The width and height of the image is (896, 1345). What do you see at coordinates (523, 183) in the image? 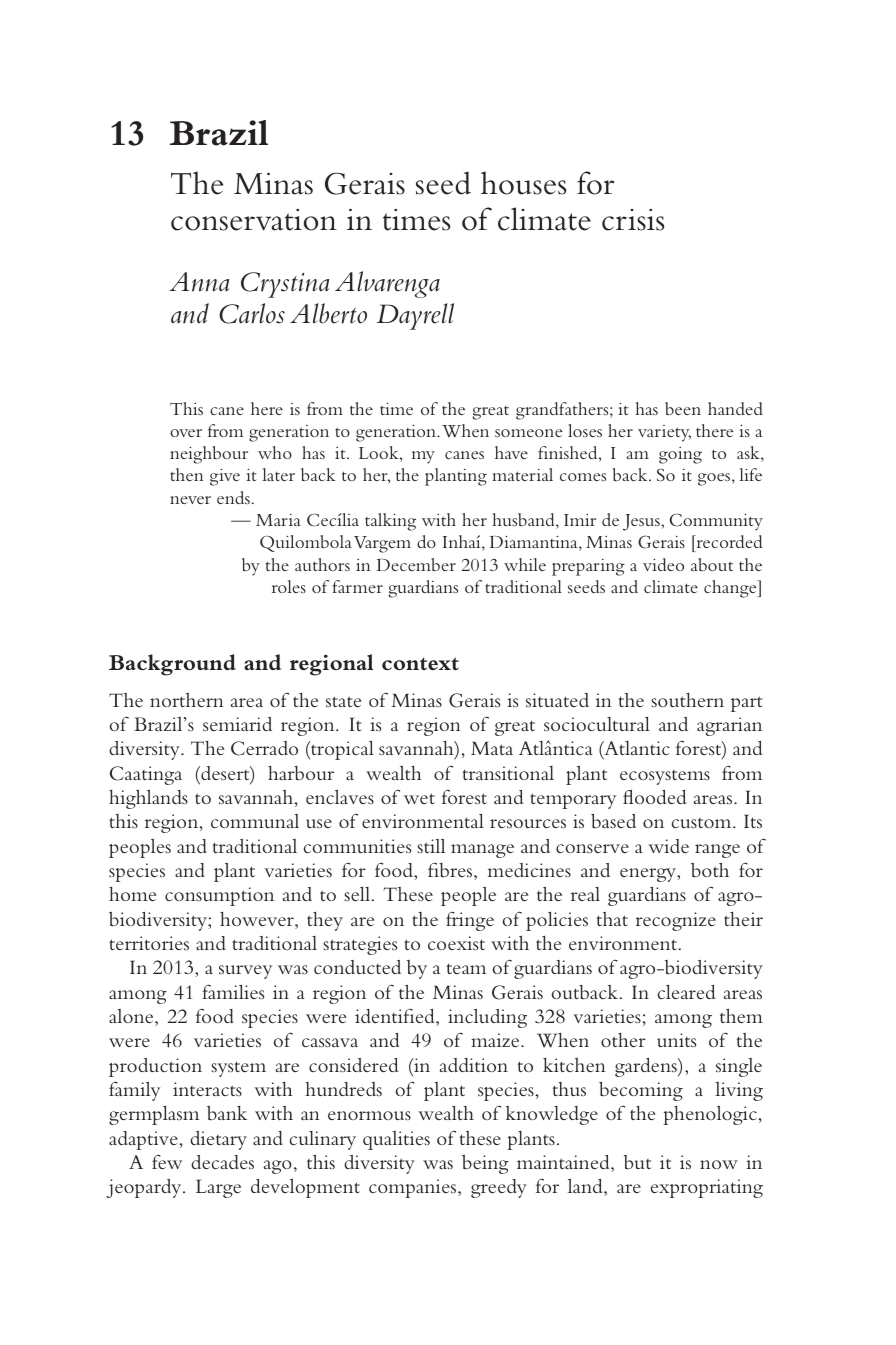
I see `houses` at bounding box center [523, 183].
